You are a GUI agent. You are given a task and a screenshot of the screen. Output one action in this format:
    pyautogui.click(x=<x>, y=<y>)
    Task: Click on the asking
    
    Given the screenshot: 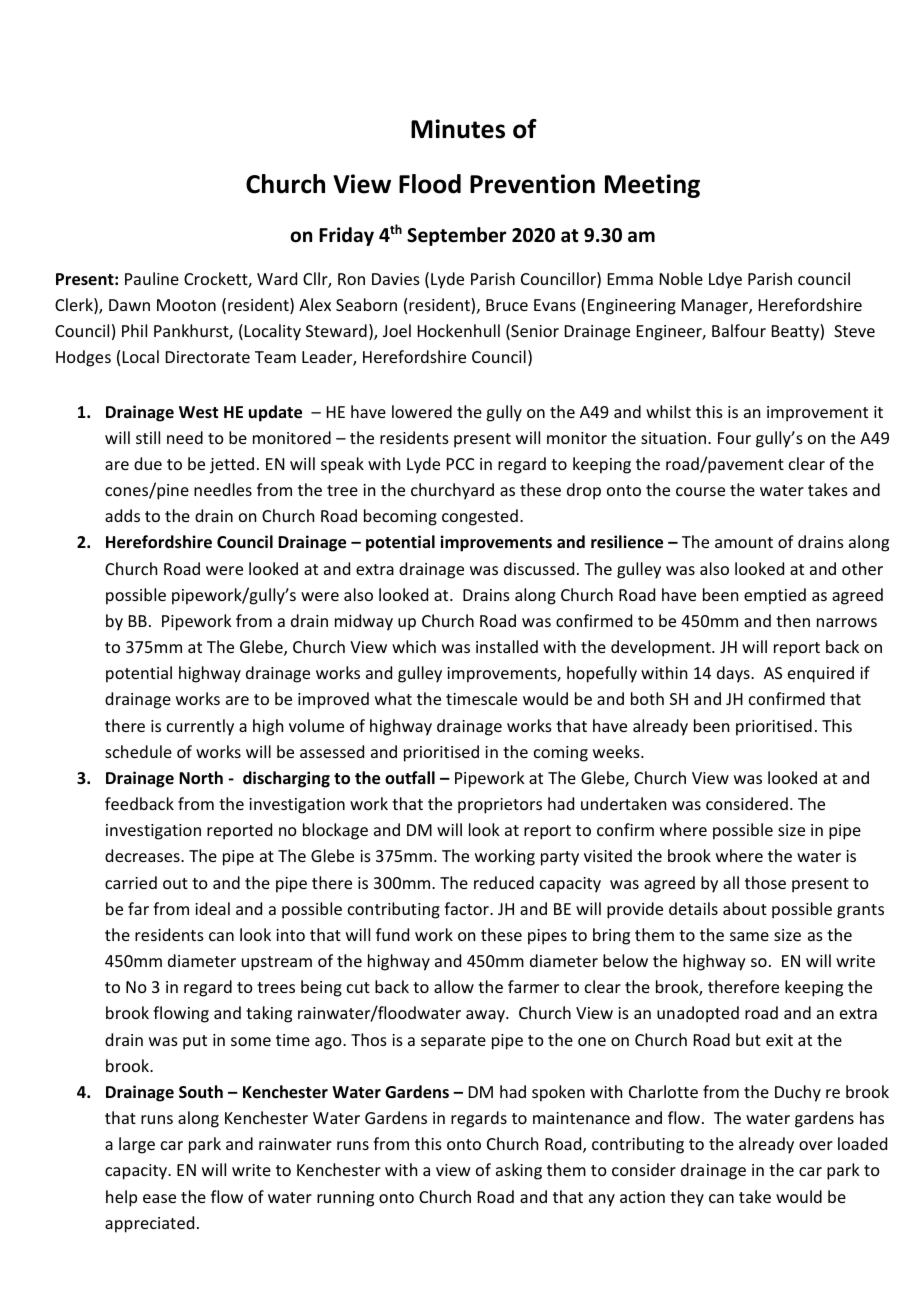 What is the action you would take?
    pyautogui.click(x=519, y=1171)
